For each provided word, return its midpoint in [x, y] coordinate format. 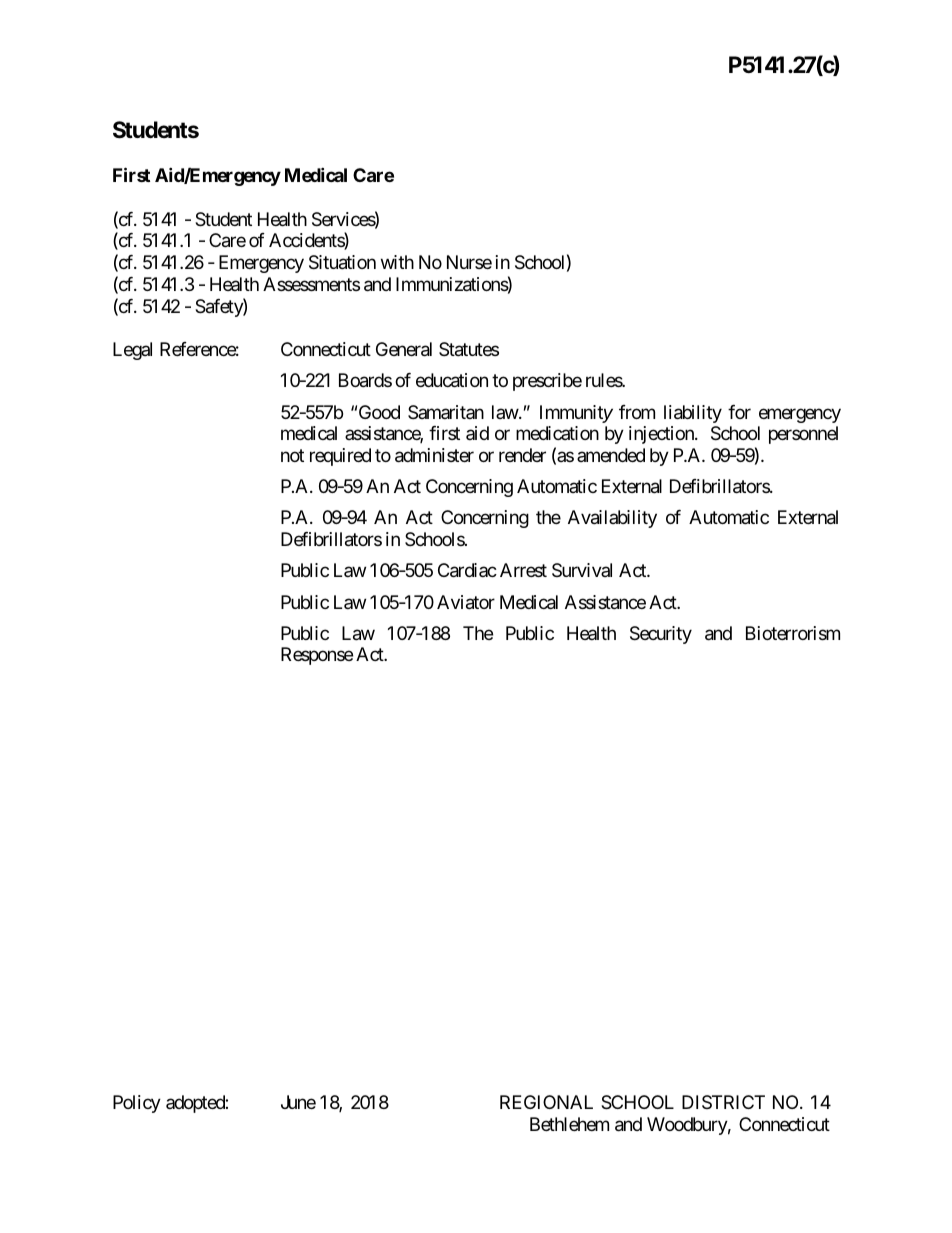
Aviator [466, 602]
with [397, 262]
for [739, 412]
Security [661, 635]
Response [317, 656]
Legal [132, 351]
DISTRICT [723, 1102]
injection [662, 435]
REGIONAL [546, 1102]
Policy [137, 1104]
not [292, 455]
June [298, 1102]
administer [434, 455]
